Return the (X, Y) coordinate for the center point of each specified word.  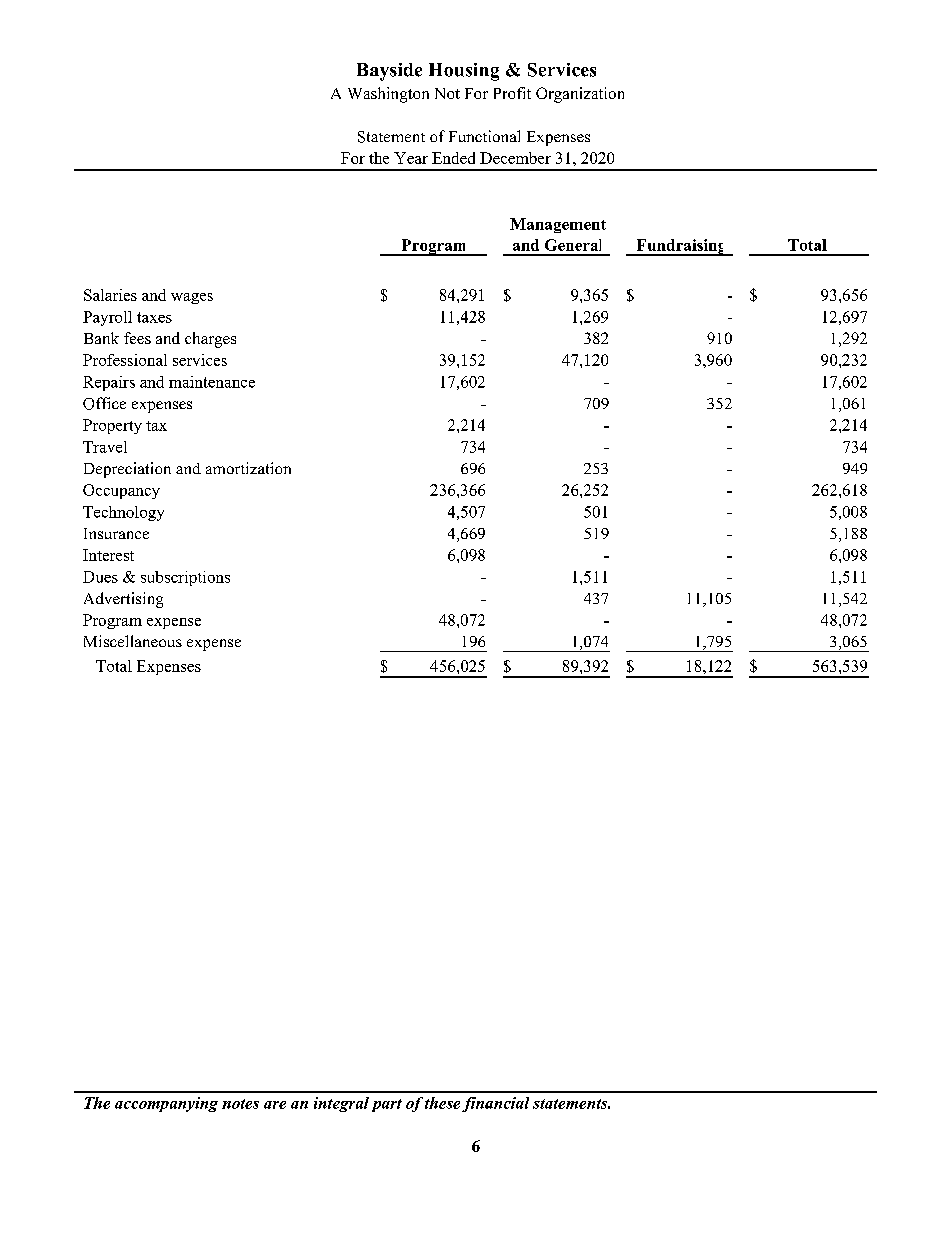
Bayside (389, 72)
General (573, 245)
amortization (248, 468)
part (387, 1105)
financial (495, 1104)
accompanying (166, 1104)
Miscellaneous (133, 641)
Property (112, 426)
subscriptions (185, 578)
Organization (580, 95)
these (442, 1103)
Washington (388, 95)
